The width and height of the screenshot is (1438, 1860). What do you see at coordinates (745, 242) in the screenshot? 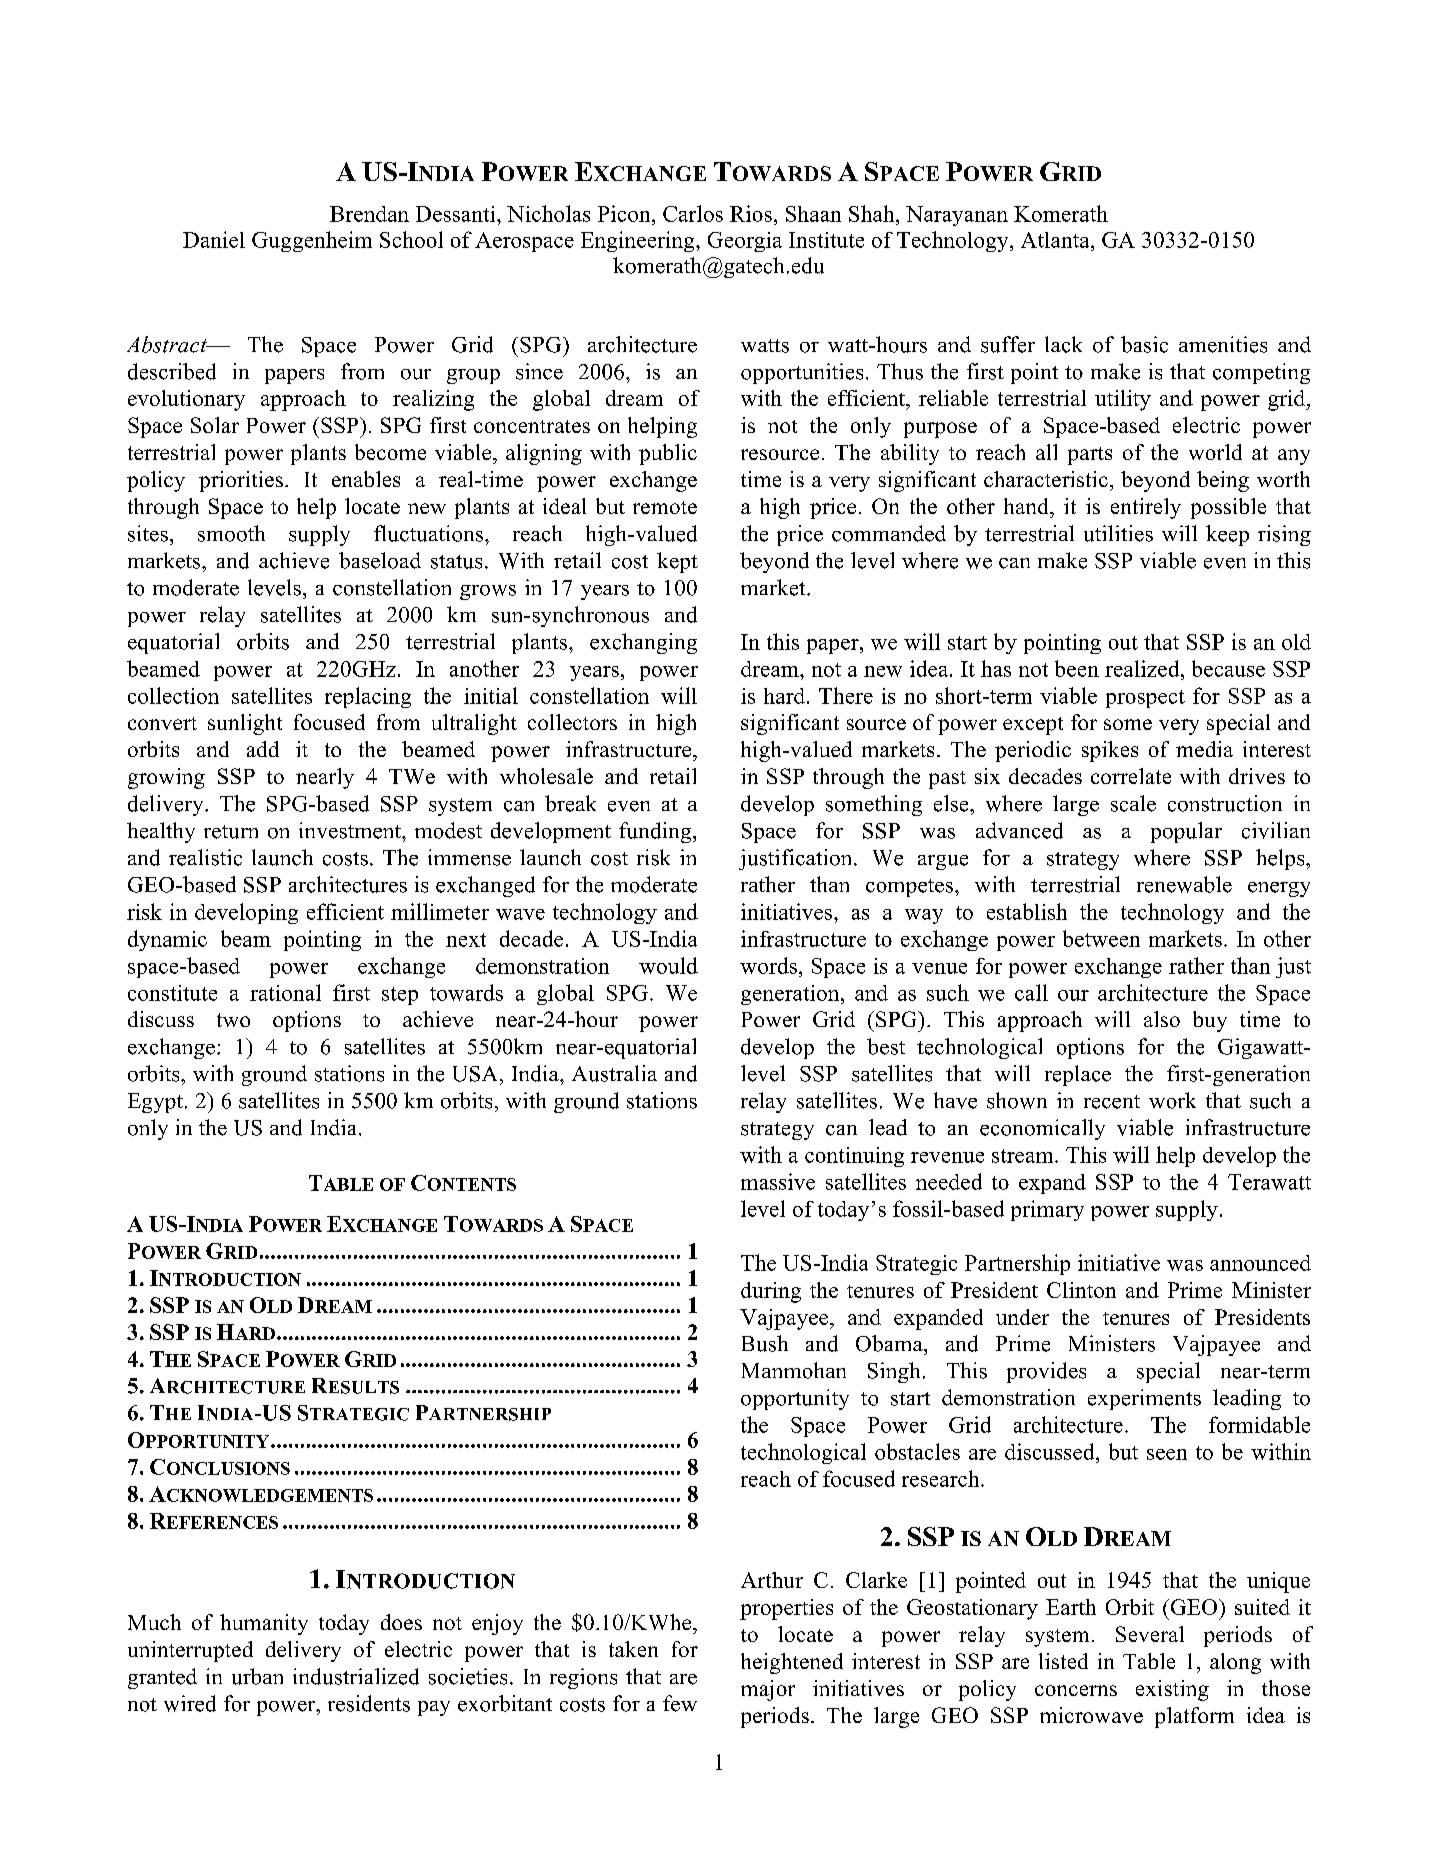
I see `Georgia` at bounding box center [745, 242].
